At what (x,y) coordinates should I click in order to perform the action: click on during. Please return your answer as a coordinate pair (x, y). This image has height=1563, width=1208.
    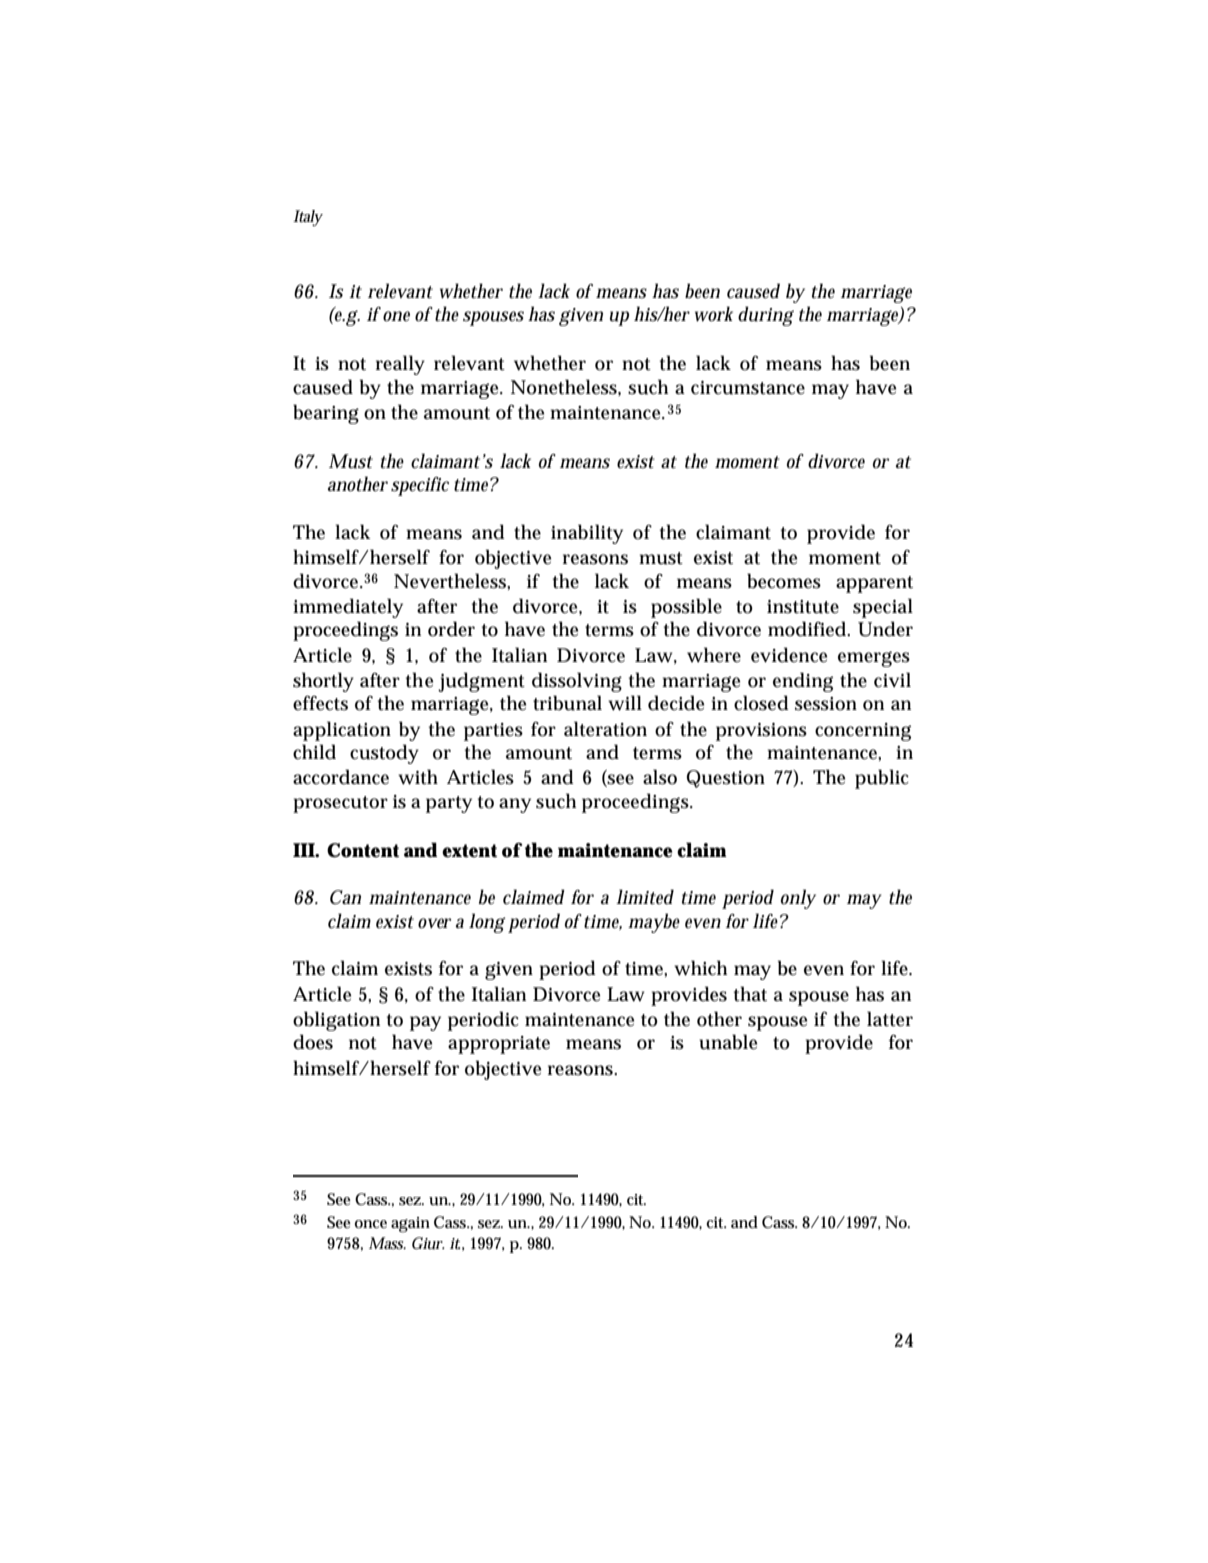
    Looking at the image, I should click on (766, 316).
